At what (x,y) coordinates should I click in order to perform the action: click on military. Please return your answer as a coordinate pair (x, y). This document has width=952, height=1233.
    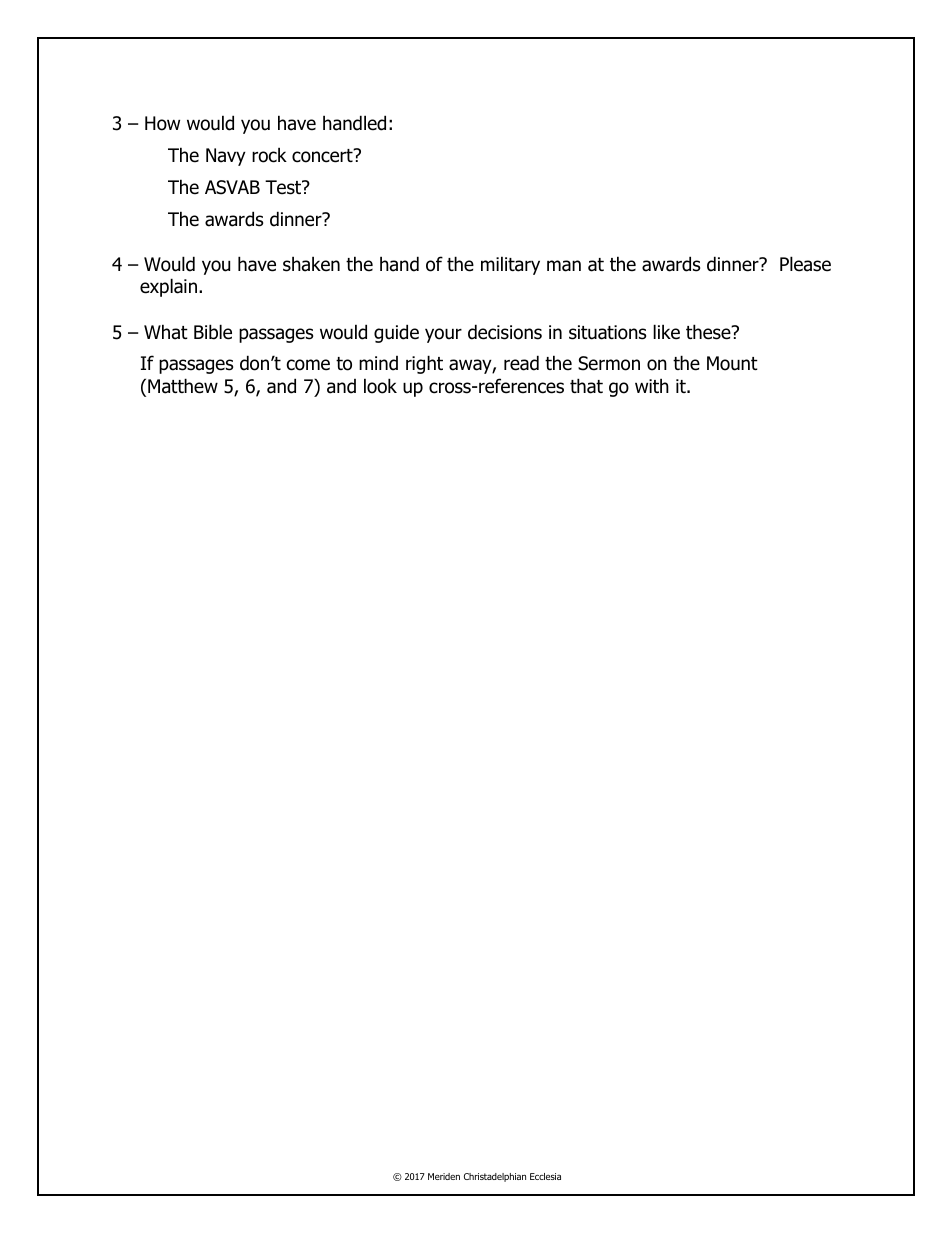
    Looking at the image, I should click on (510, 265).
